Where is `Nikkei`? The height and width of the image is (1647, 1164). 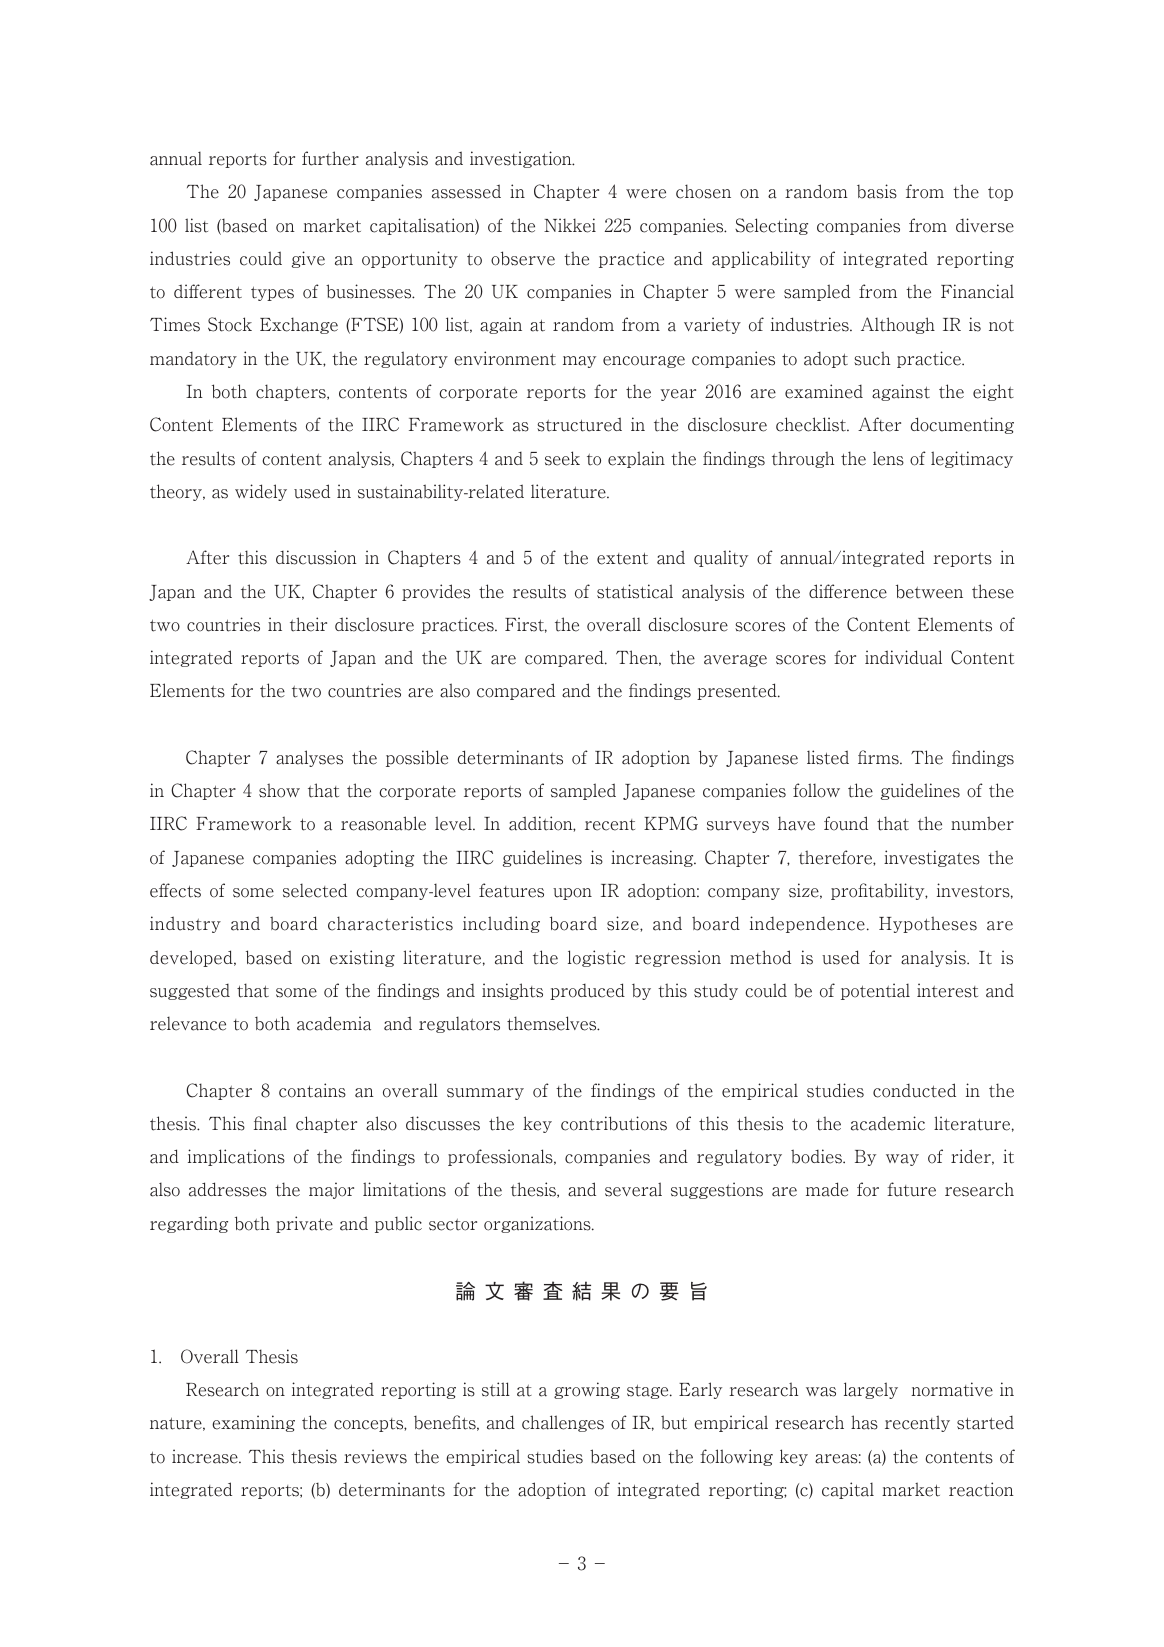
Nikkei is located at coordinates (570, 225).
